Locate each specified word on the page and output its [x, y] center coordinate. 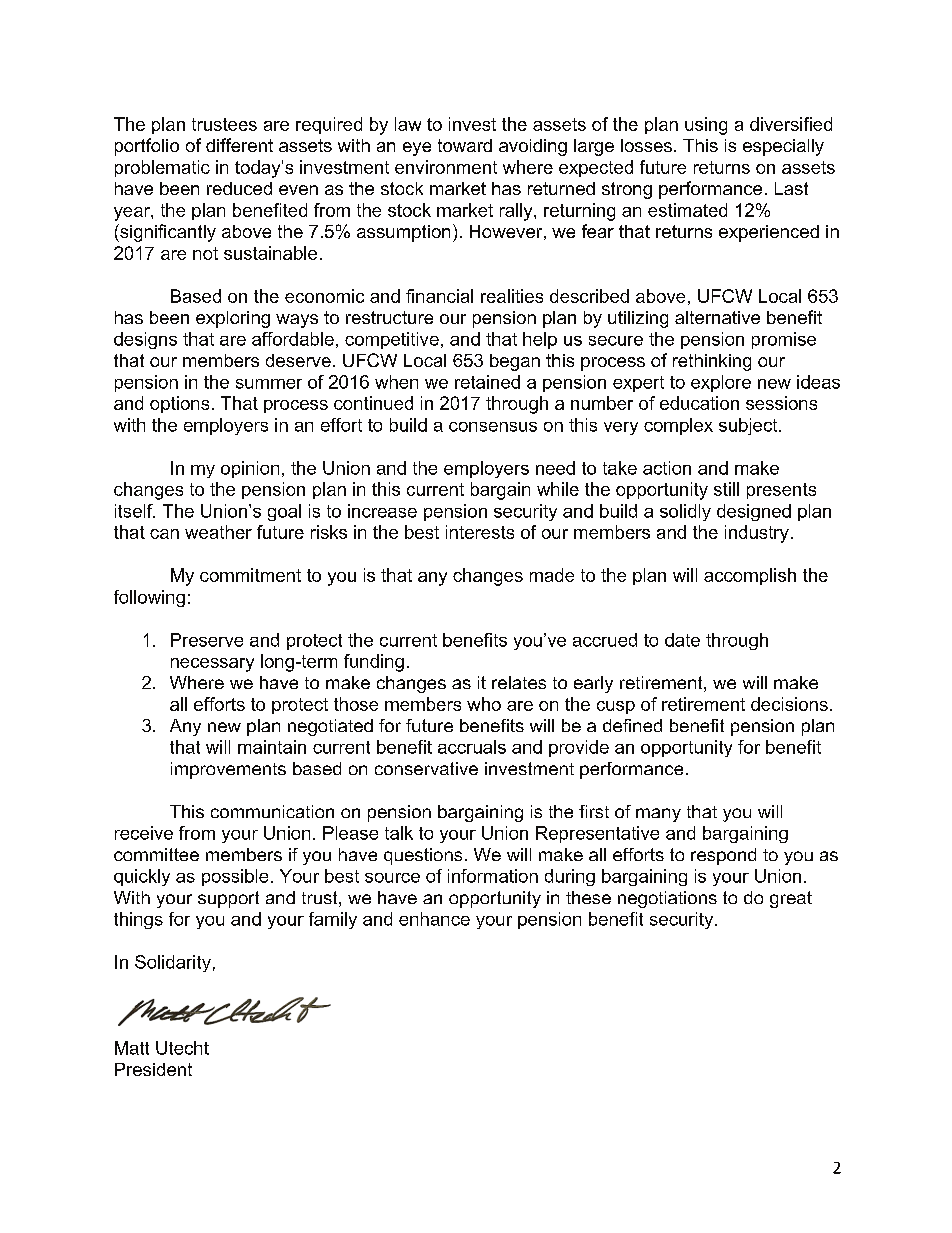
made [552, 575]
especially [783, 147]
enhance [434, 919]
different [239, 145]
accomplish [750, 576]
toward [465, 145]
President [153, 1069]
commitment [250, 575]
